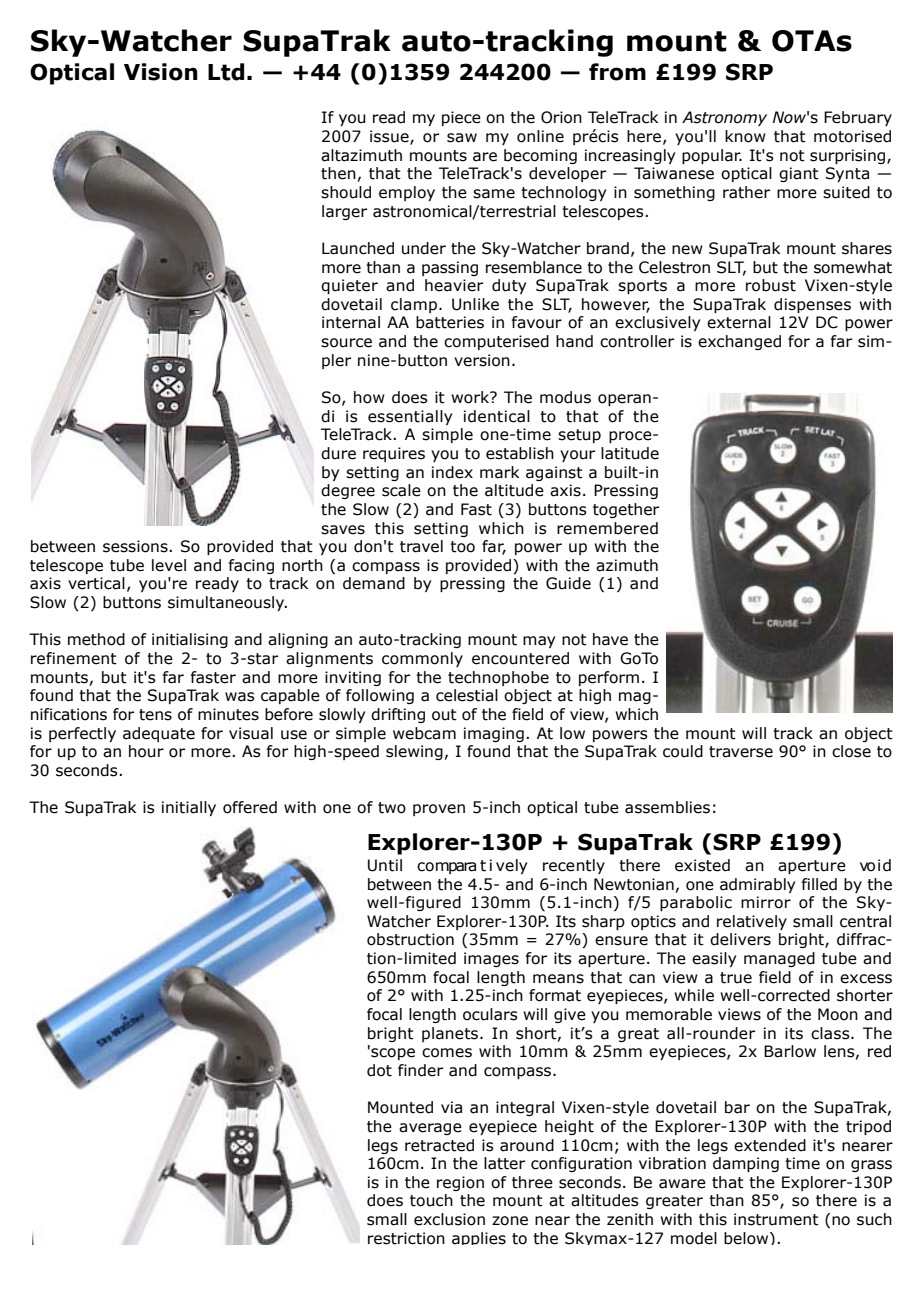 Image resolution: width=924 pixels, height=1308 pixels. I want to click on admirably, so click(757, 885).
